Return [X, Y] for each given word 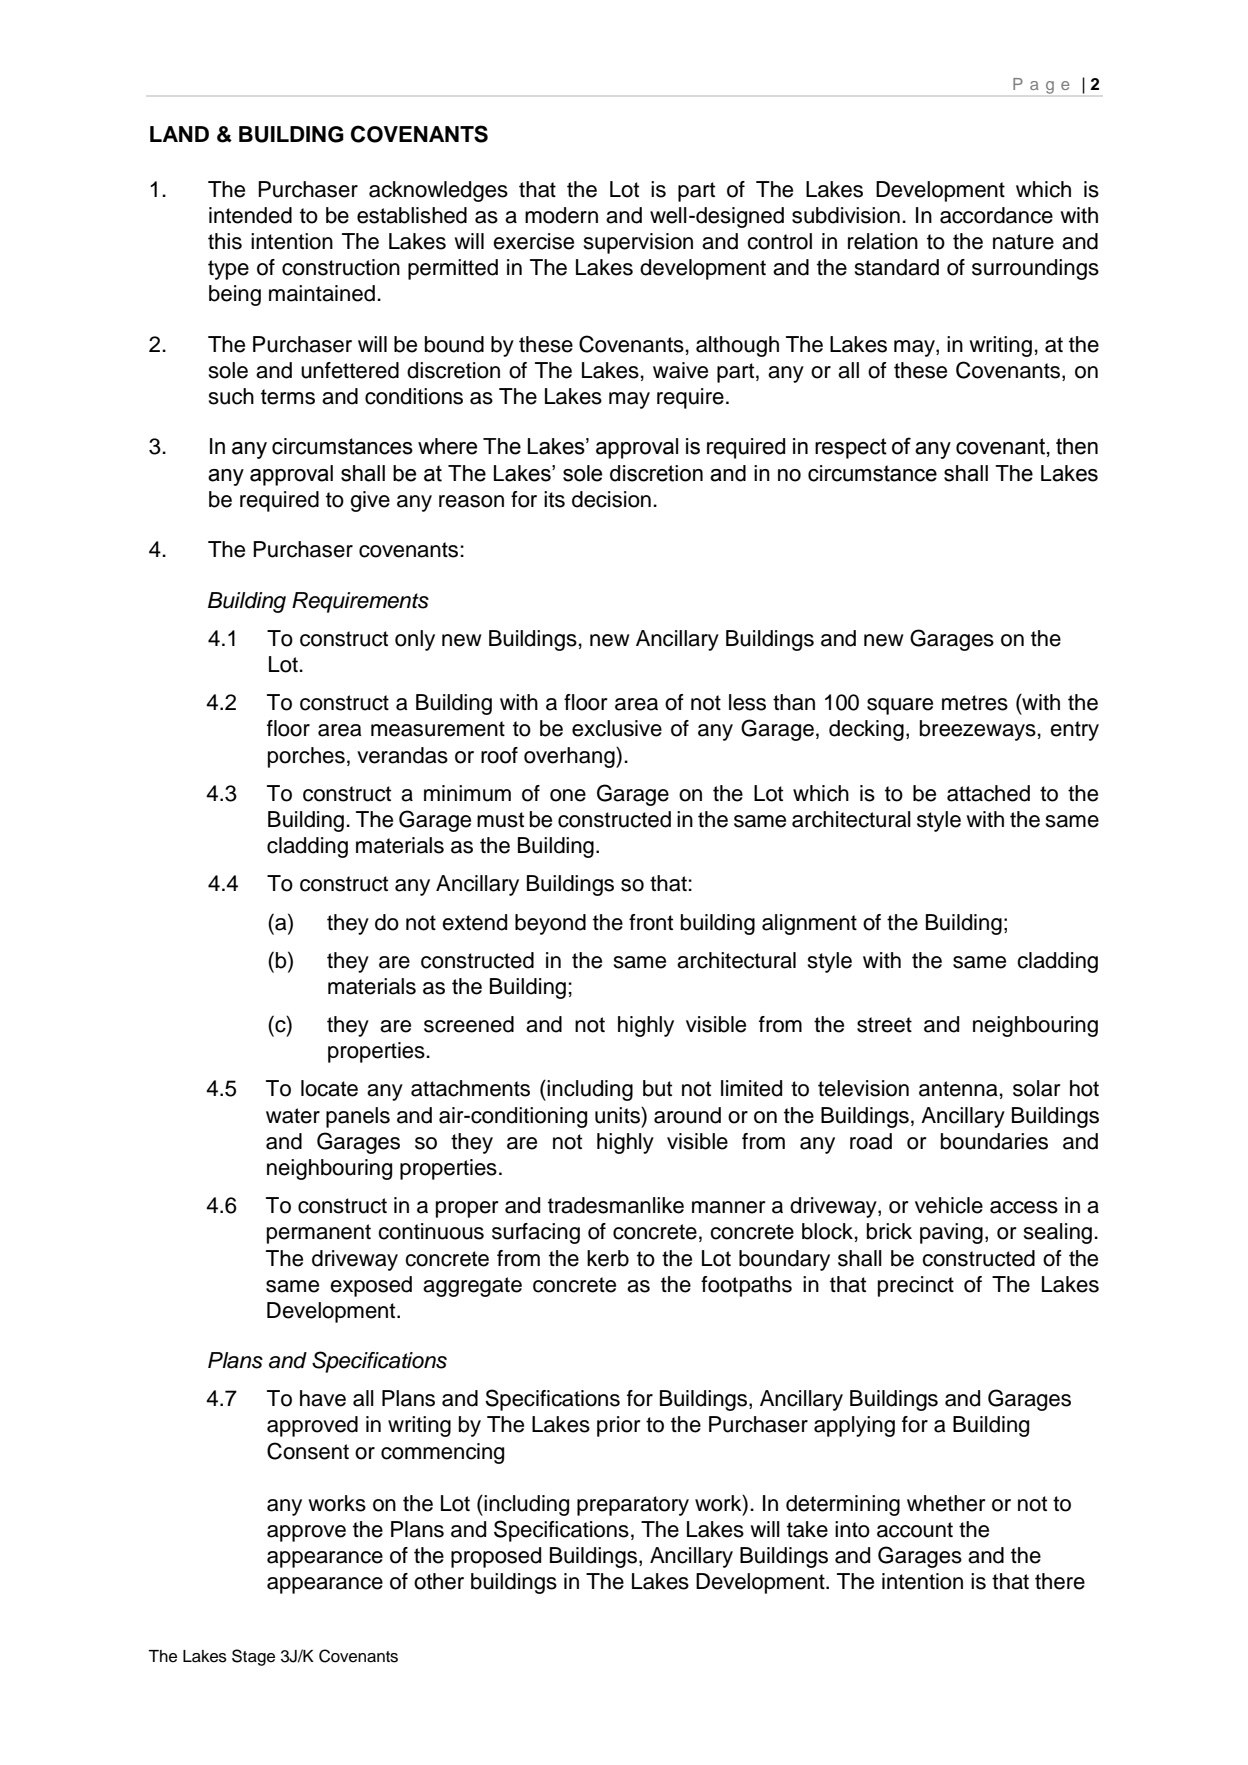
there [1060, 1581]
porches [306, 757]
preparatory [633, 1506]
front [651, 922]
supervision [638, 243]
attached [988, 793]
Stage [253, 1657]
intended [250, 215]
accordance [996, 215]
